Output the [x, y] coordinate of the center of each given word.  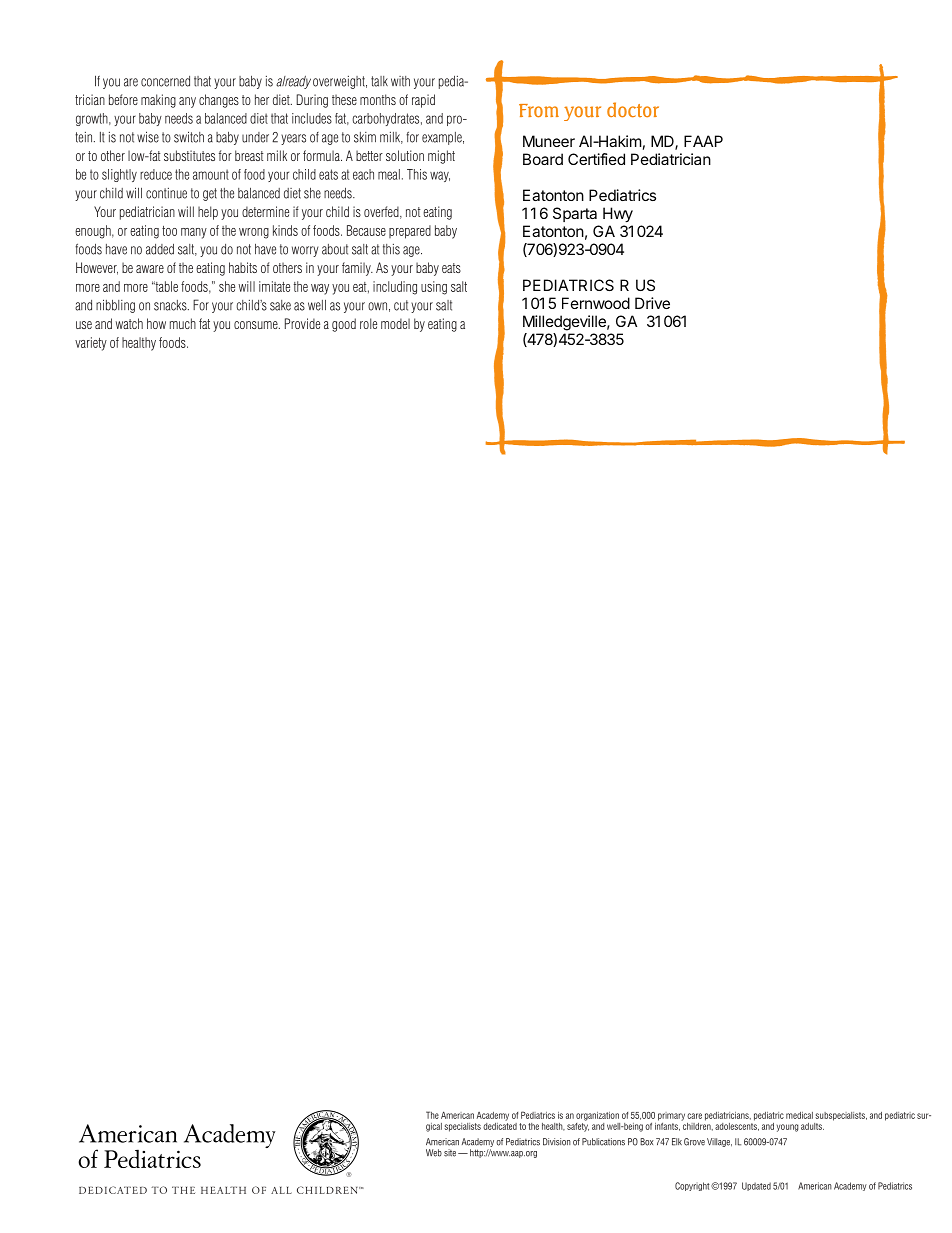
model [395, 323]
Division [557, 1142]
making [158, 101]
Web [434, 1153]
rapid [423, 101]
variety [91, 344]
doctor [633, 110]
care [694, 1116]
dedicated [500, 1125]
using [434, 288]
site [450, 1153]
